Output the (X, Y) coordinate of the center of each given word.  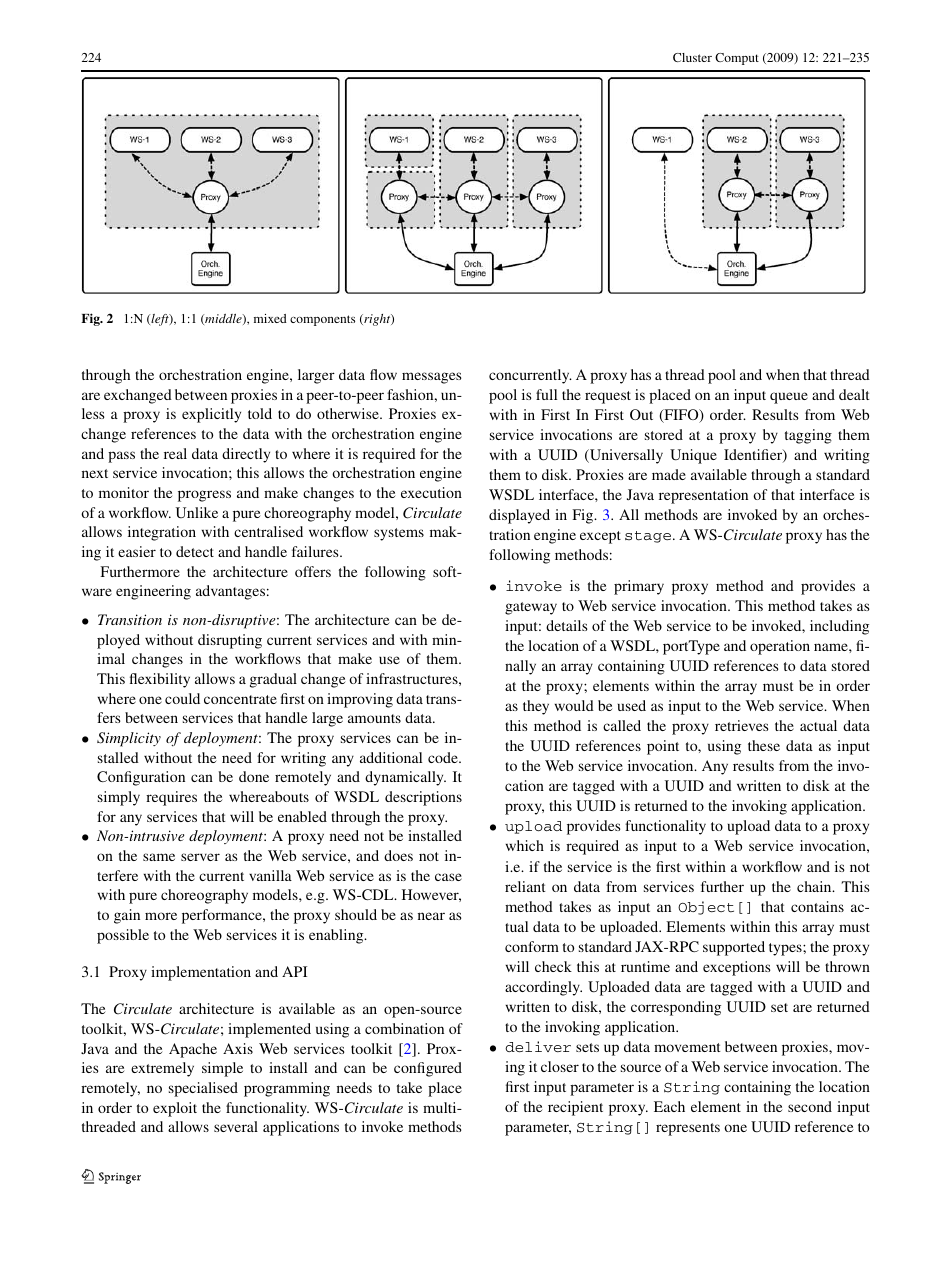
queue (789, 398)
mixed (270, 318)
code (444, 757)
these (764, 745)
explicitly (211, 415)
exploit (175, 1109)
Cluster (692, 57)
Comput (737, 59)
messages (432, 378)
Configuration (141, 778)
